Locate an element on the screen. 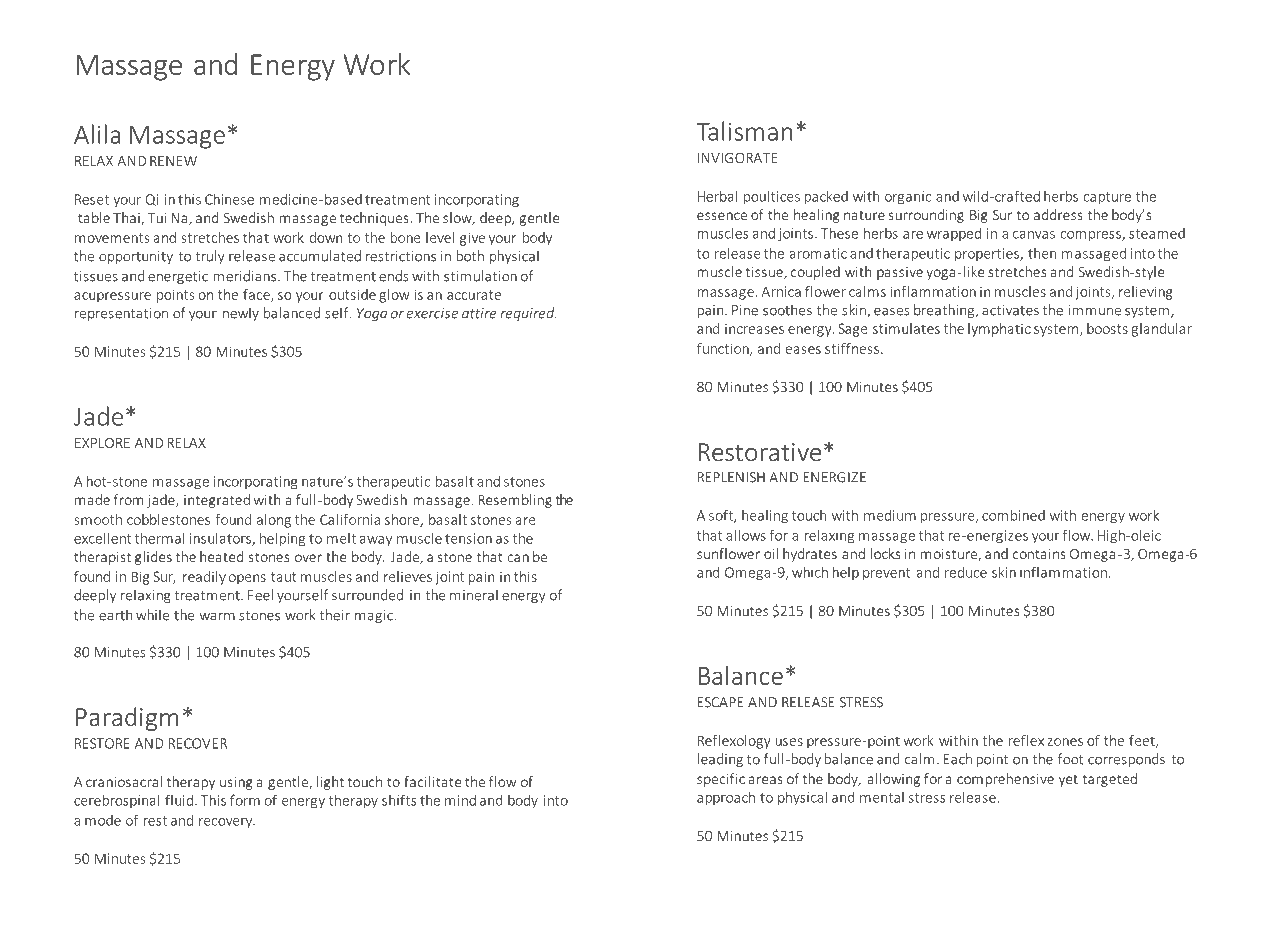 The width and height of the screenshot is (1270, 952). newly is located at coordinates (241, 314).
